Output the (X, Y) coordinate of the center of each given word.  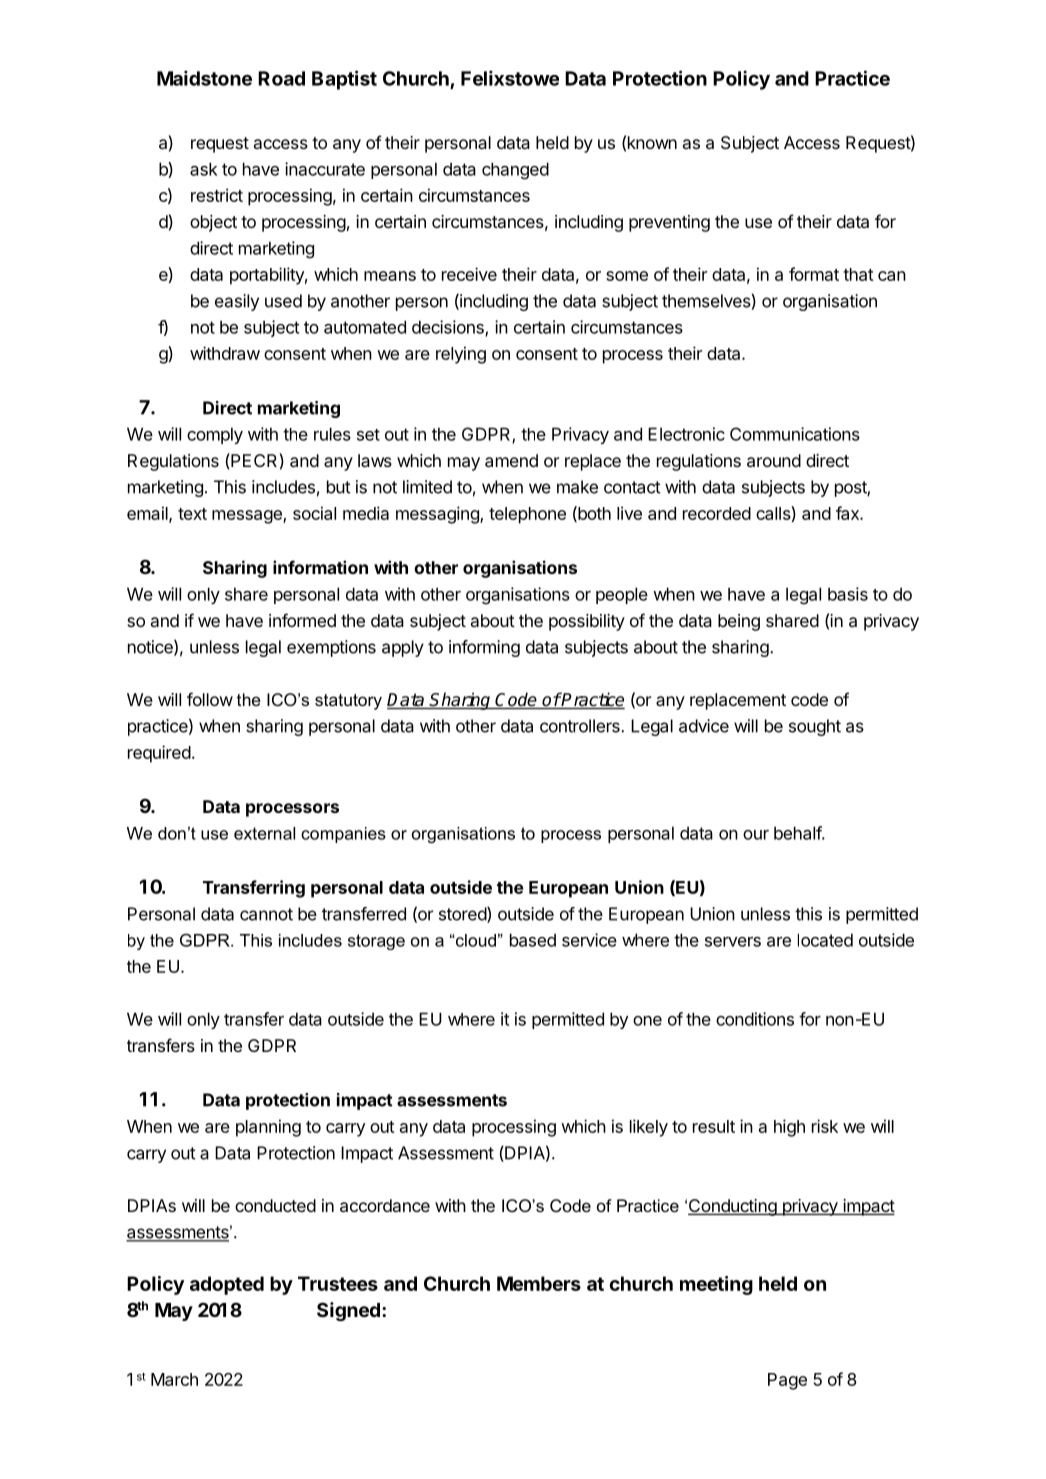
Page (787, 1381)
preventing (669, 223)
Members (539, 1283)
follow (210, 699)
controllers (581, 726)
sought (815, 727)
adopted (227, 1285)
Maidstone (204, 78)
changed (515, 171)
